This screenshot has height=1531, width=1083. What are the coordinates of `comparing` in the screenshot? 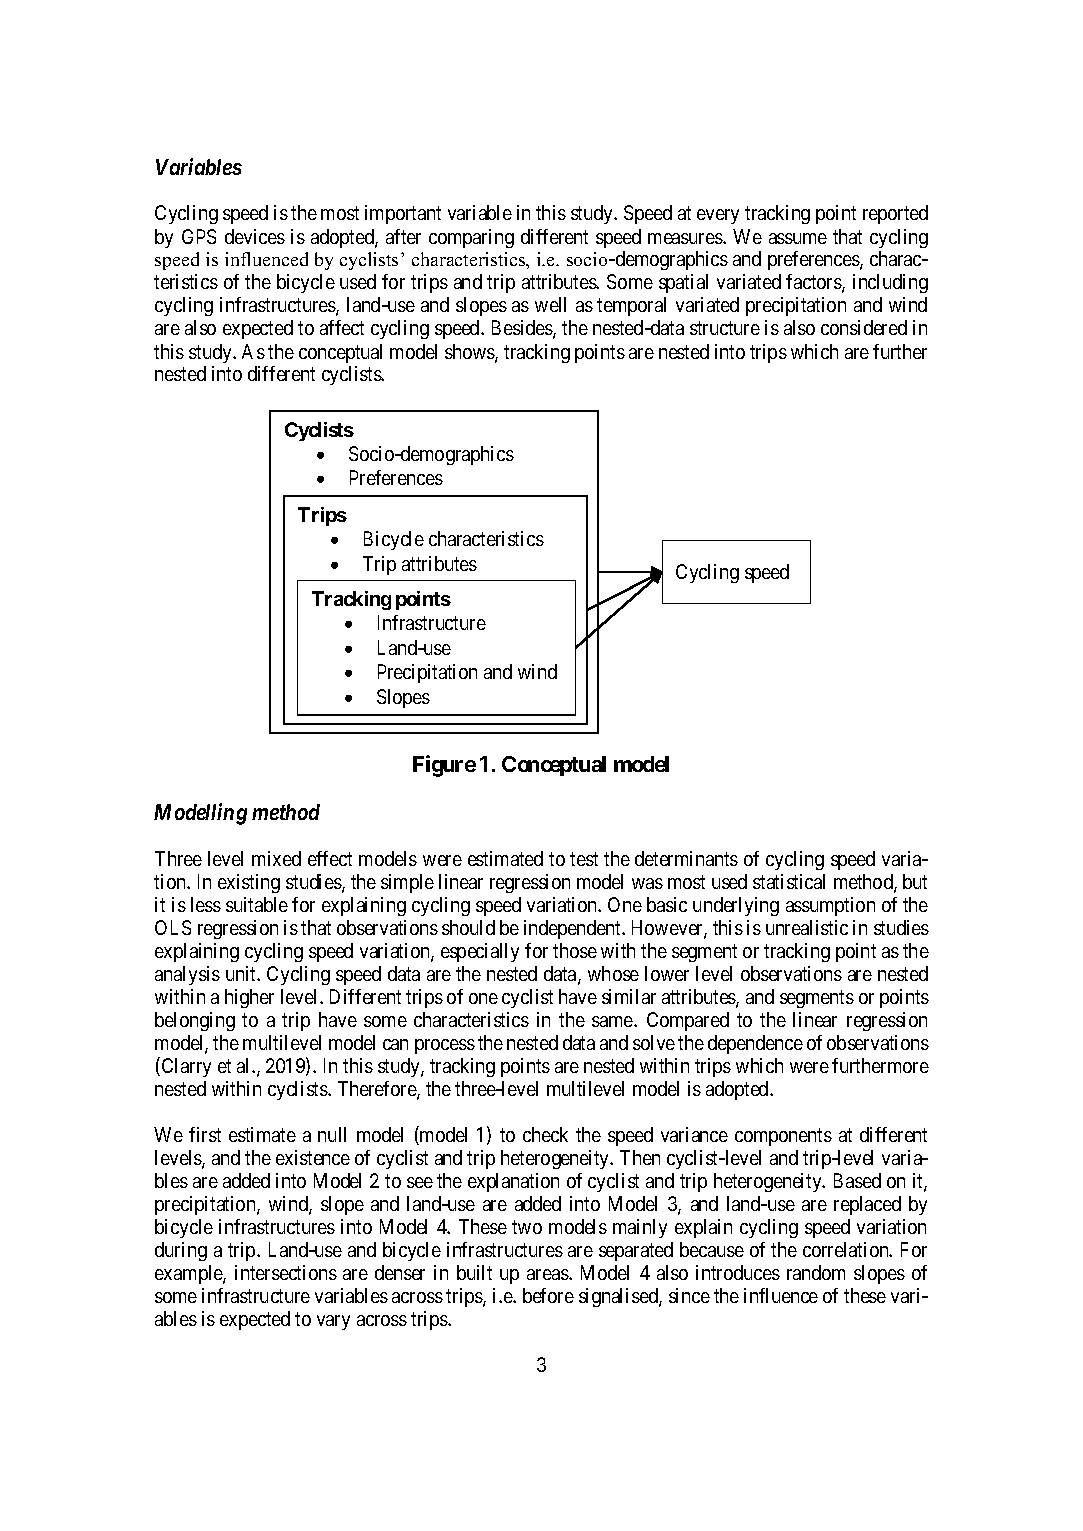 It's located at (471, 238).
